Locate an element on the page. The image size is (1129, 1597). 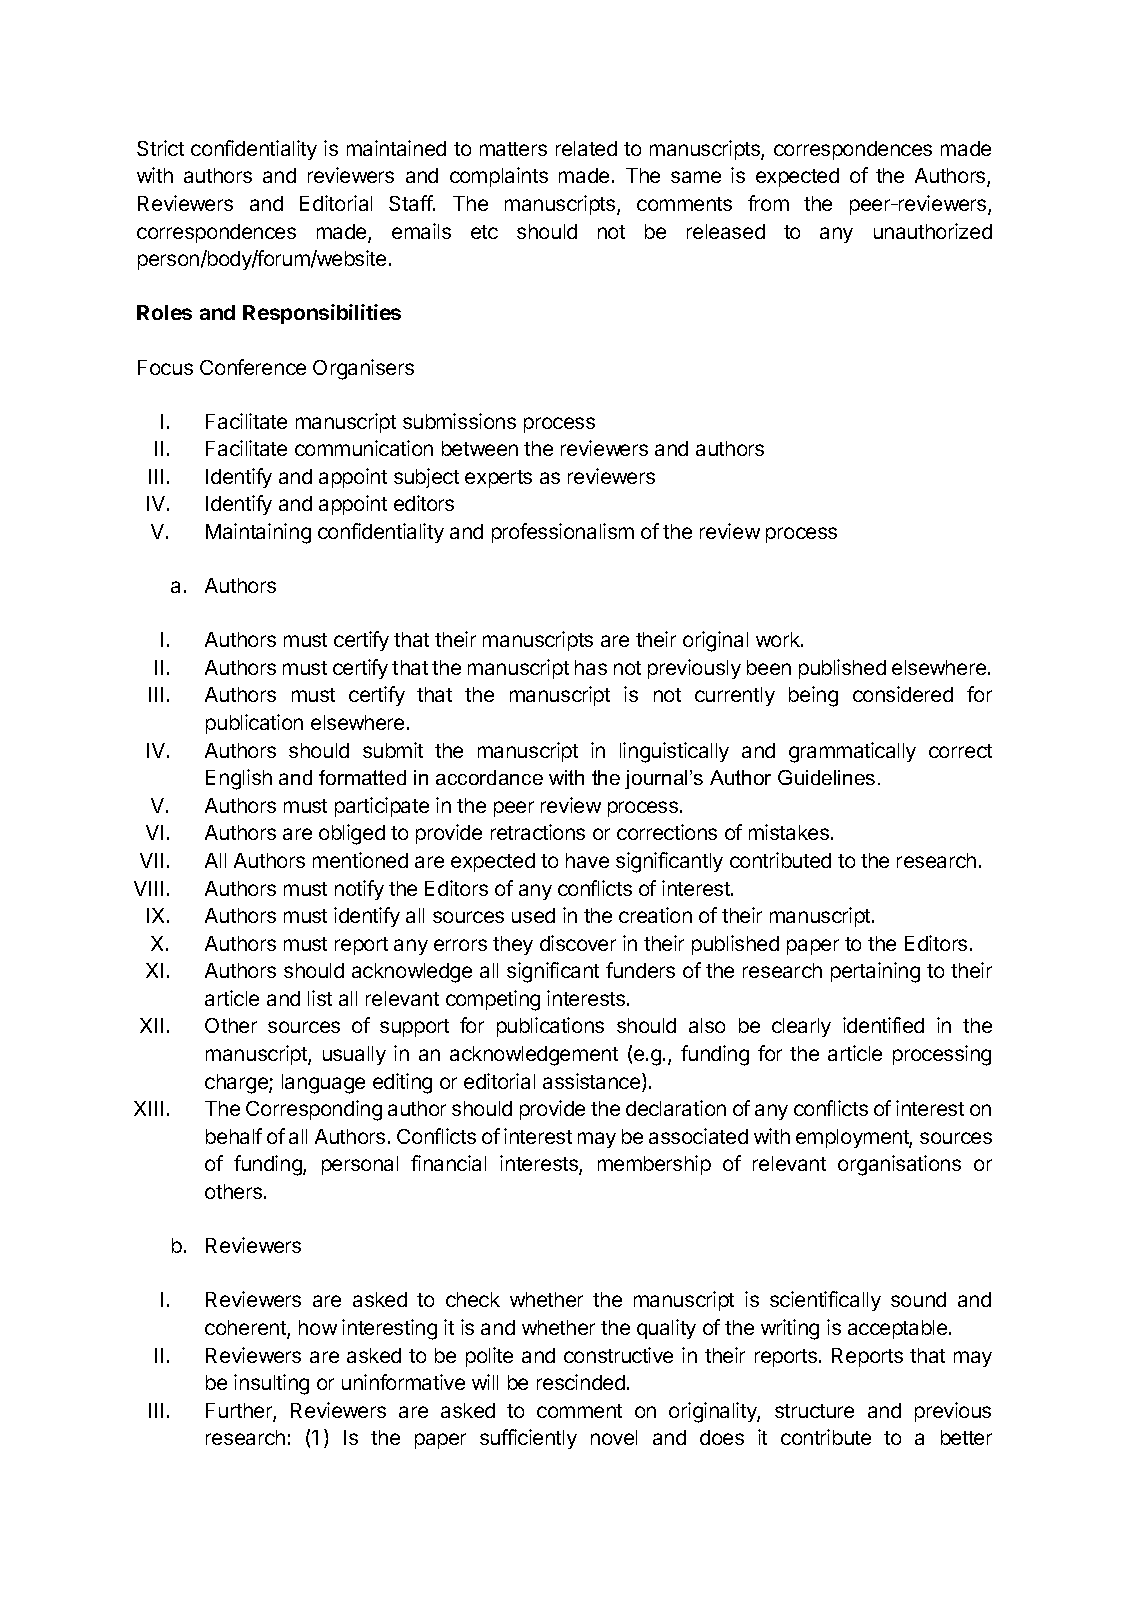
Strict is located at coordinates (160, 148).
